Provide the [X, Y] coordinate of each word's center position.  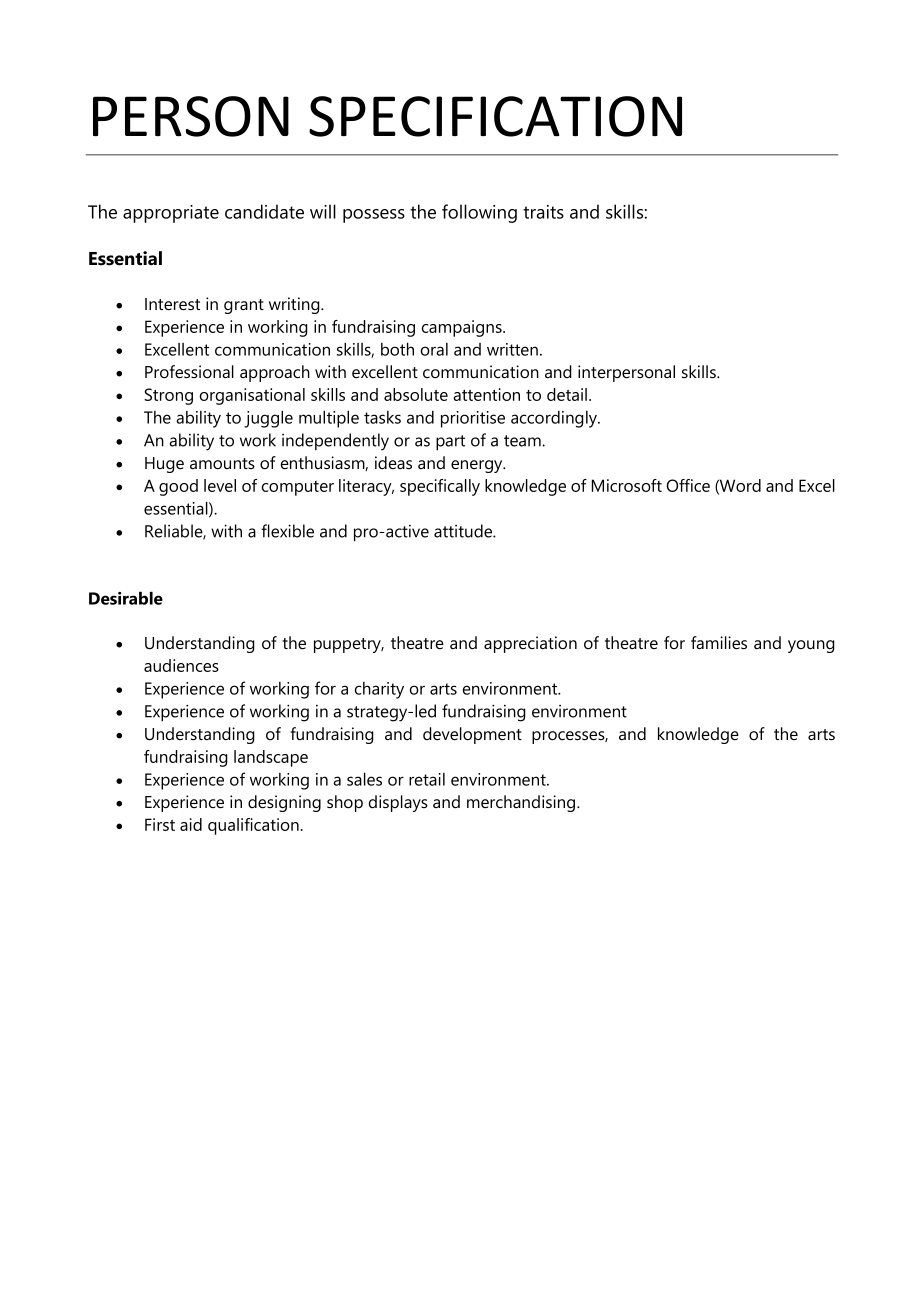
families [719, 643]
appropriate [171, 214]
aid [191, 824]
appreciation [530, 644]
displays [398, 803]
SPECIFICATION [495, 116]
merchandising [522, 803]
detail [567, 394]
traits [543, 212]
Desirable [126, 598]
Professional [189, 372]
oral [434, 349]
